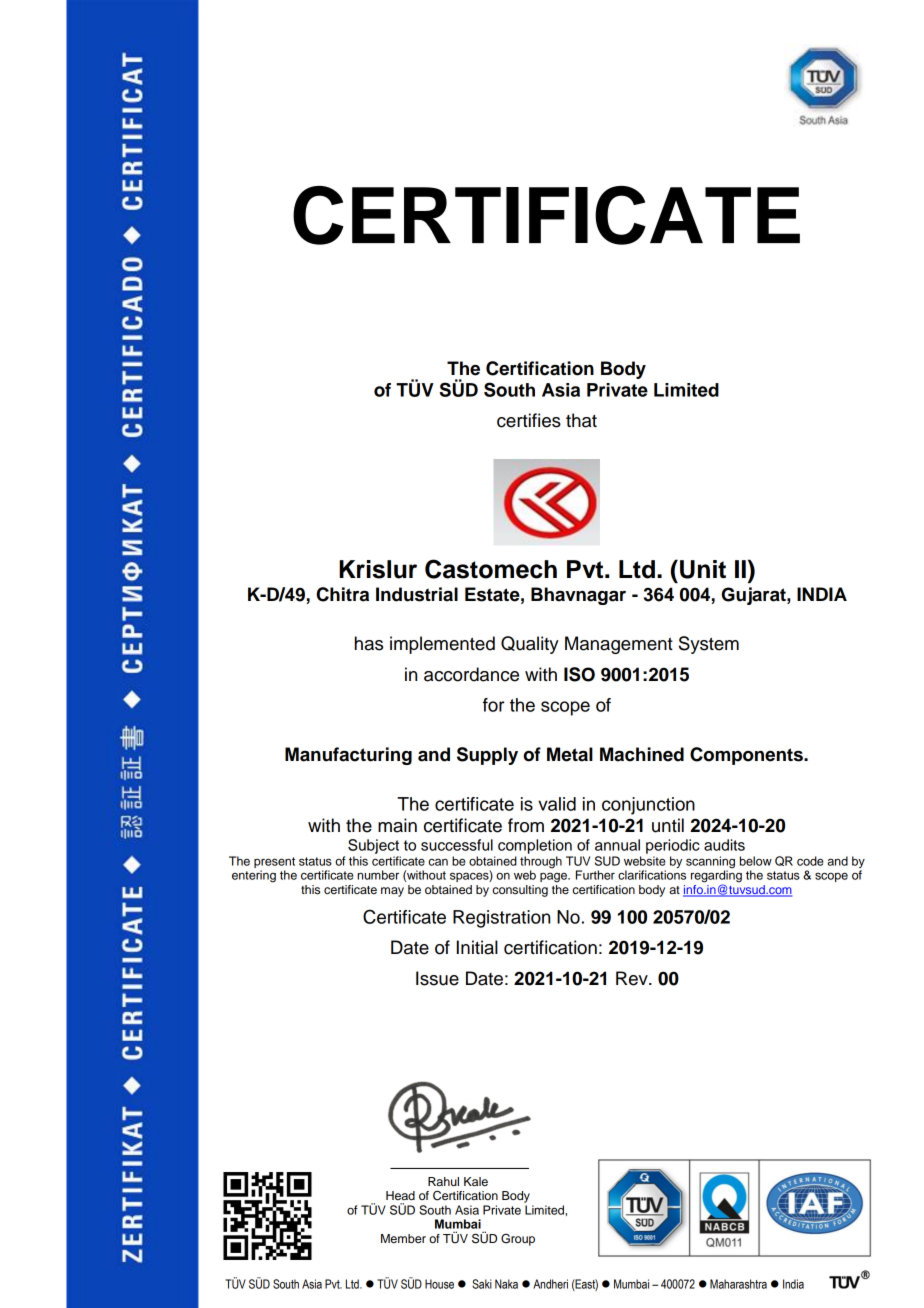  I want to click on regarding, so click(716, 876).
